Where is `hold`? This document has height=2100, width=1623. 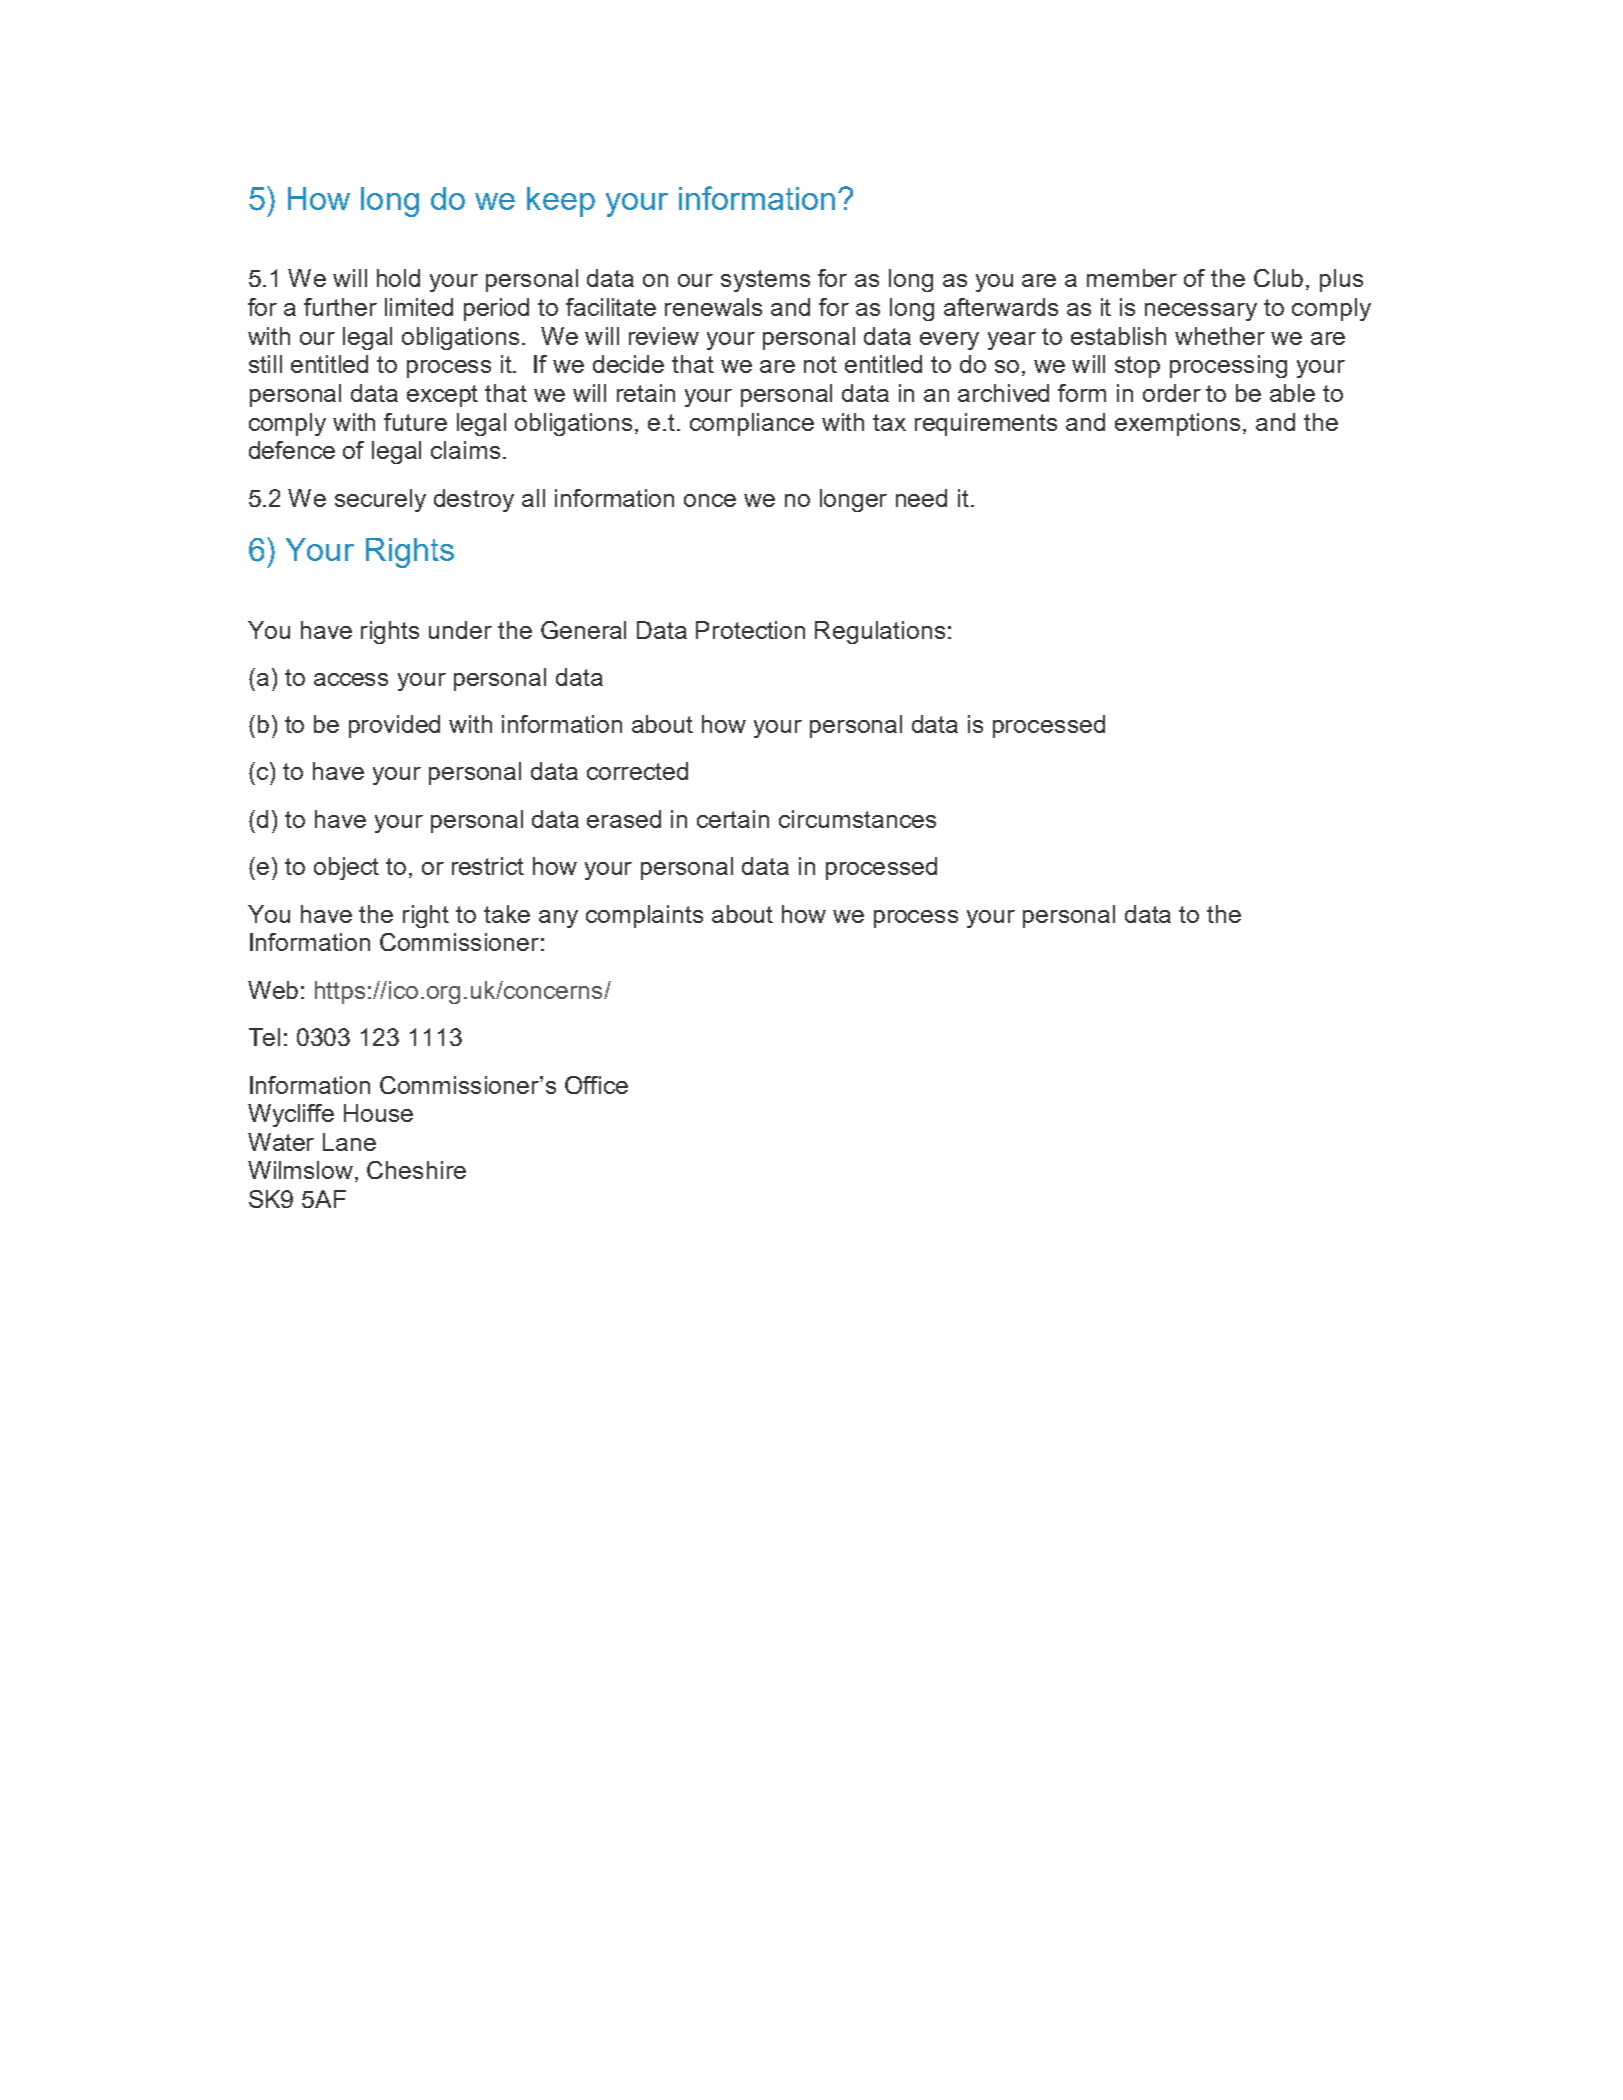 hold is located at coordinates (398, 278).
